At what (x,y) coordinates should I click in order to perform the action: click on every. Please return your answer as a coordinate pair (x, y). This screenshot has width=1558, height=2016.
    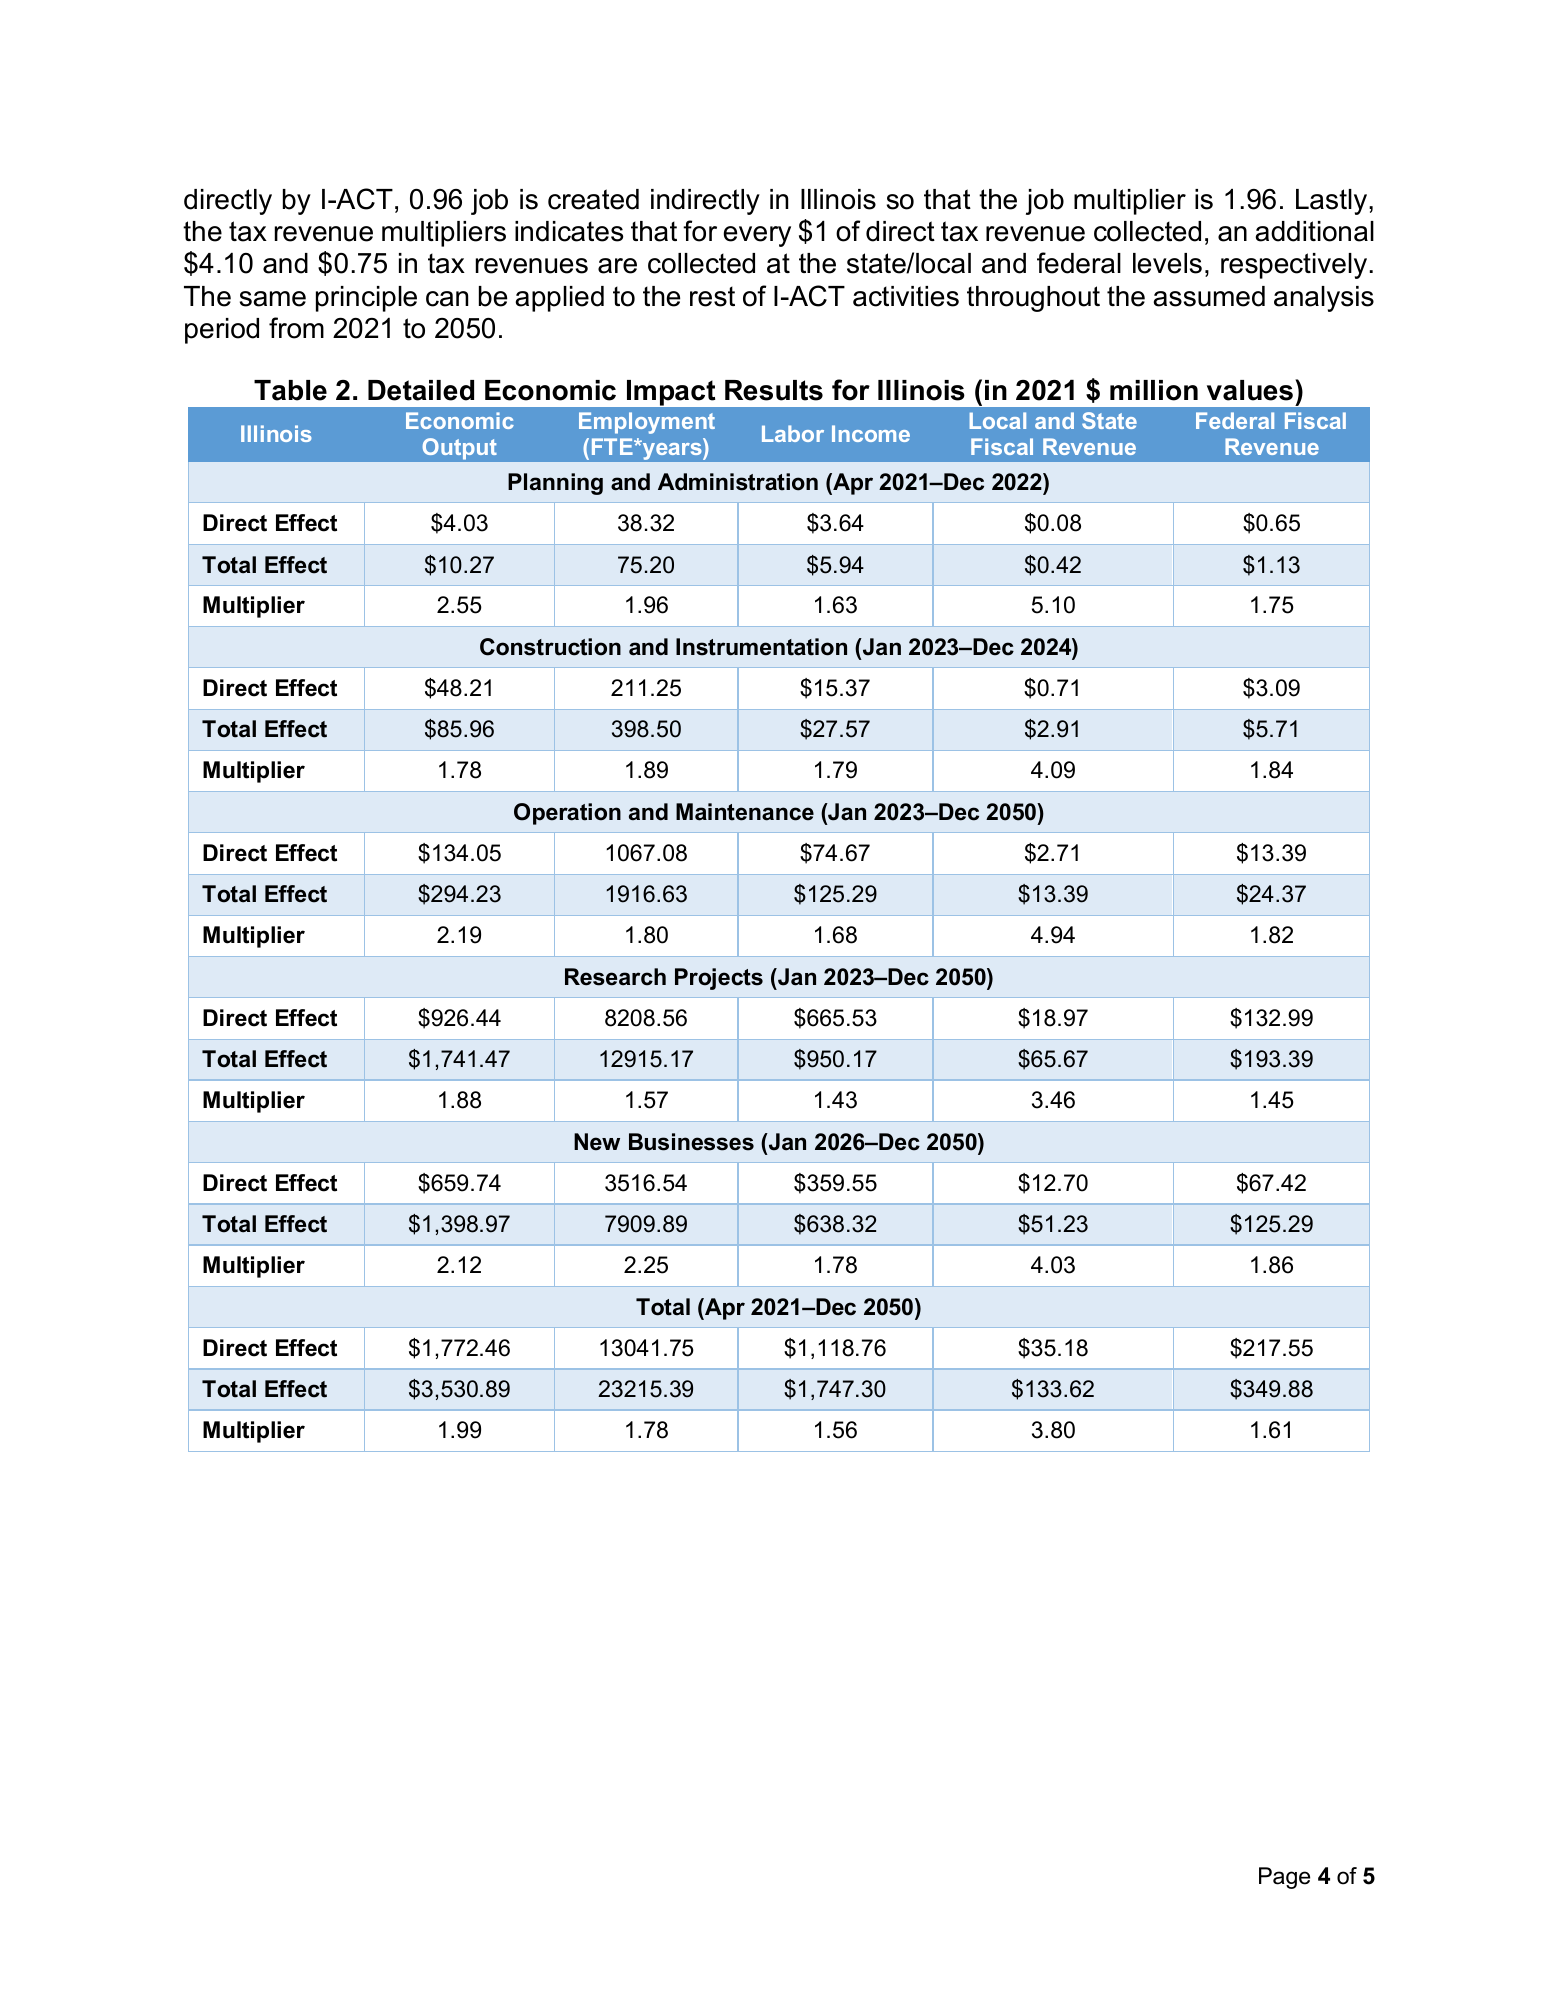
    Looking at the image, I should click on (757, 236).
